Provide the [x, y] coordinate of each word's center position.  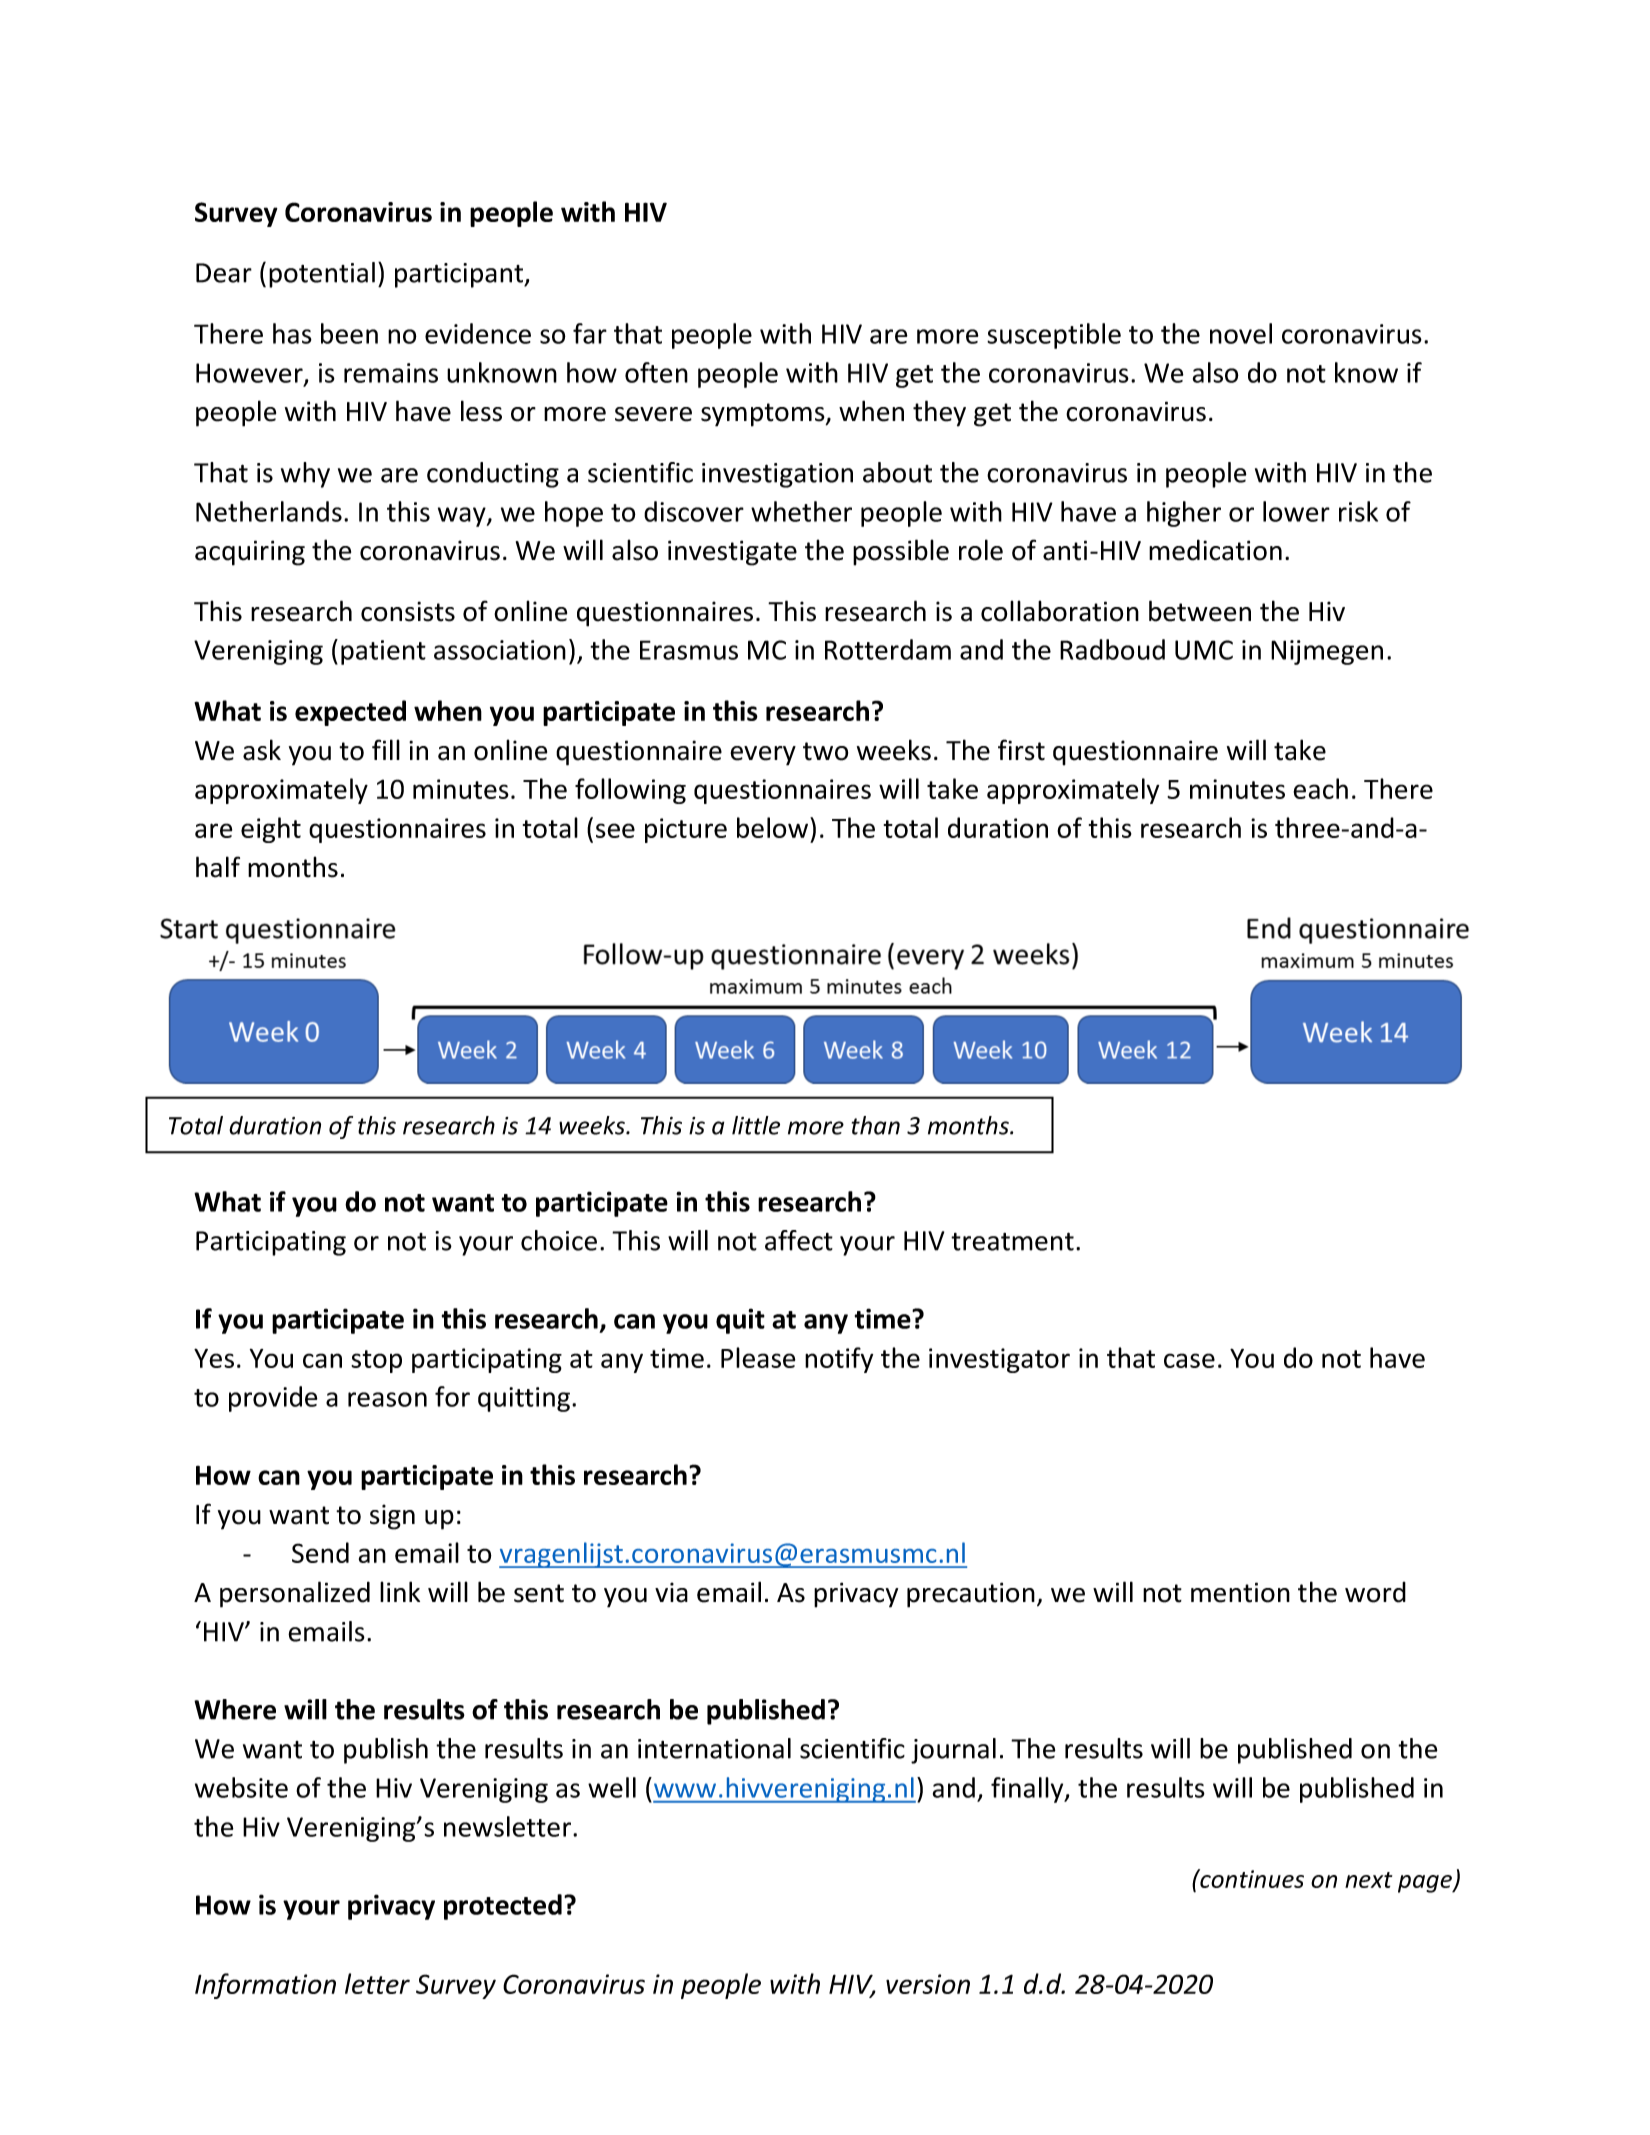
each [1320, 788]
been [349, 333]
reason [387, 1399]
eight [271, 830]
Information [265, 1986]
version [928, 1984]
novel [1241, 333]
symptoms [764, 415]
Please [758, 1357]
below [774, 827]
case [1189, 1360]
